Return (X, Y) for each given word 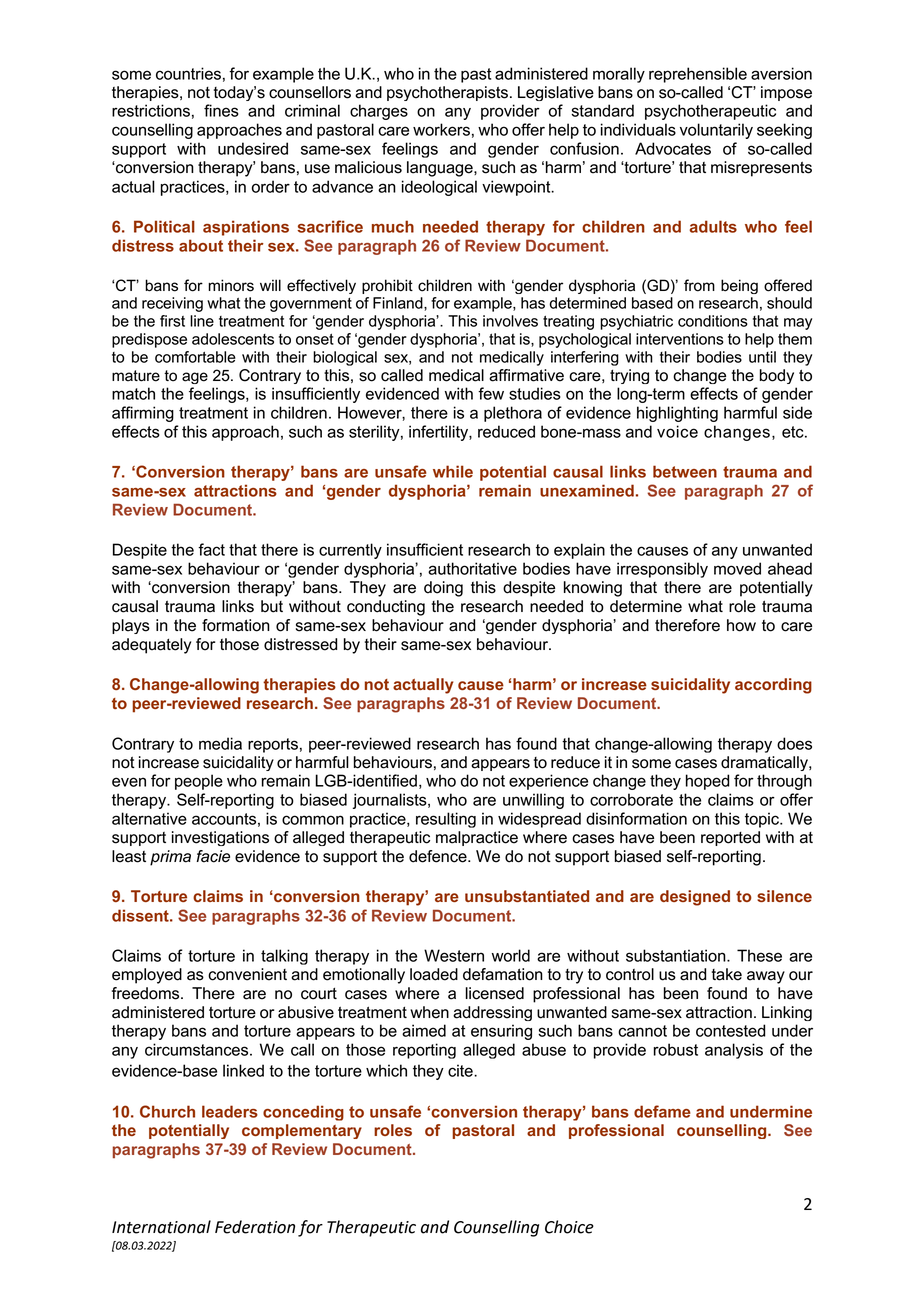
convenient (247, 974)
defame (662, 1111)
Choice (569, 1227)
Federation (255, 1227)
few (491, 393)
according (773, 686)
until (762, 357)
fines (221, 110)
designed (695, 898)
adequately (151, 646)
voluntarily (716, 131)
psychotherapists (449, 93)
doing (443, 589)
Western (454, 955)
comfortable (195, 357)
